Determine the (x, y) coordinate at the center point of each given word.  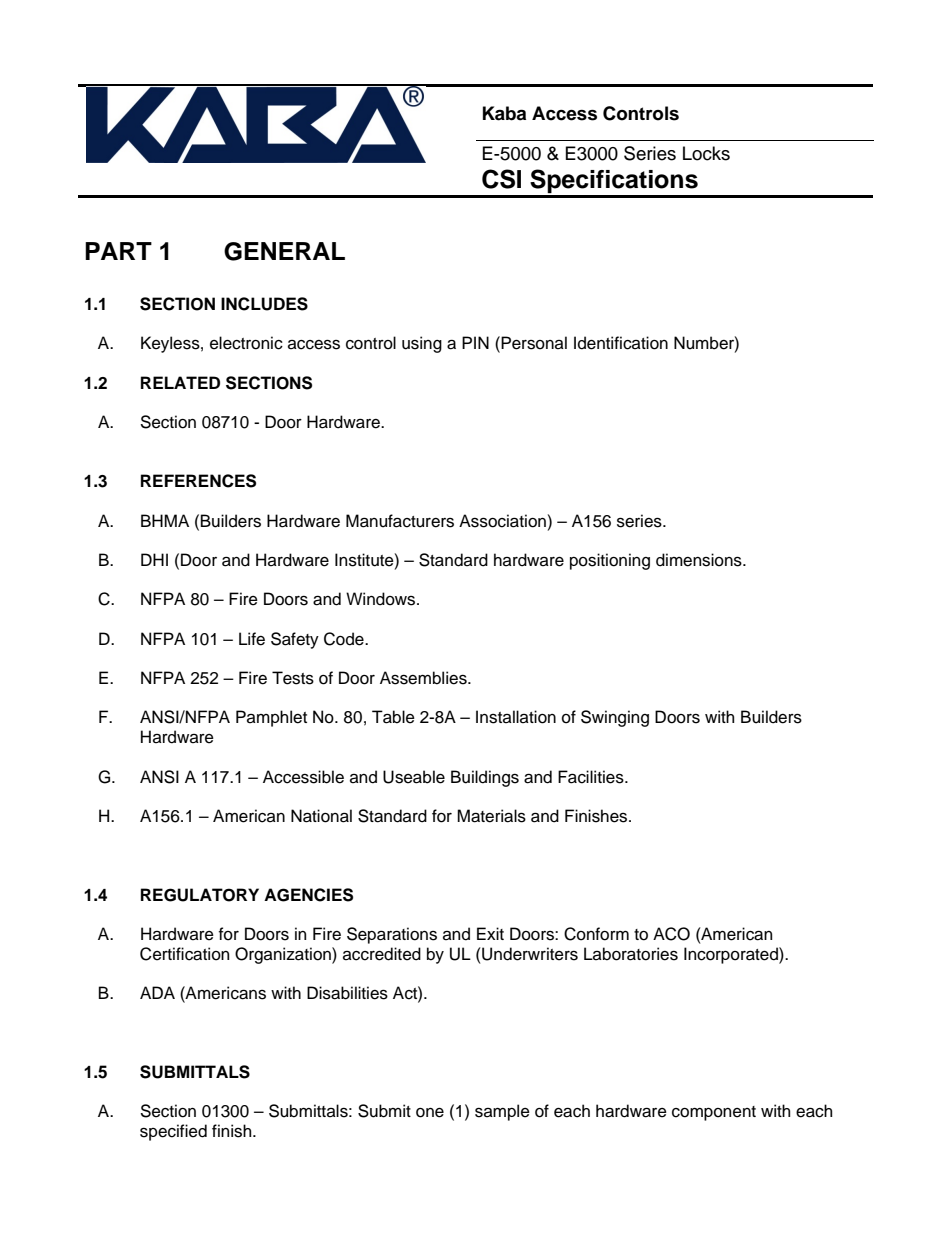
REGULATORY (200, 895)
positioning (610, 561)
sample (502, 1112)
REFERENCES (198, 481)
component (714, 1113)
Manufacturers (400, 521)
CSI (501, 179)
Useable (414, 777)
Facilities (592, 777)
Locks (706, 153)
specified (173, 1132)
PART (118, 251)
